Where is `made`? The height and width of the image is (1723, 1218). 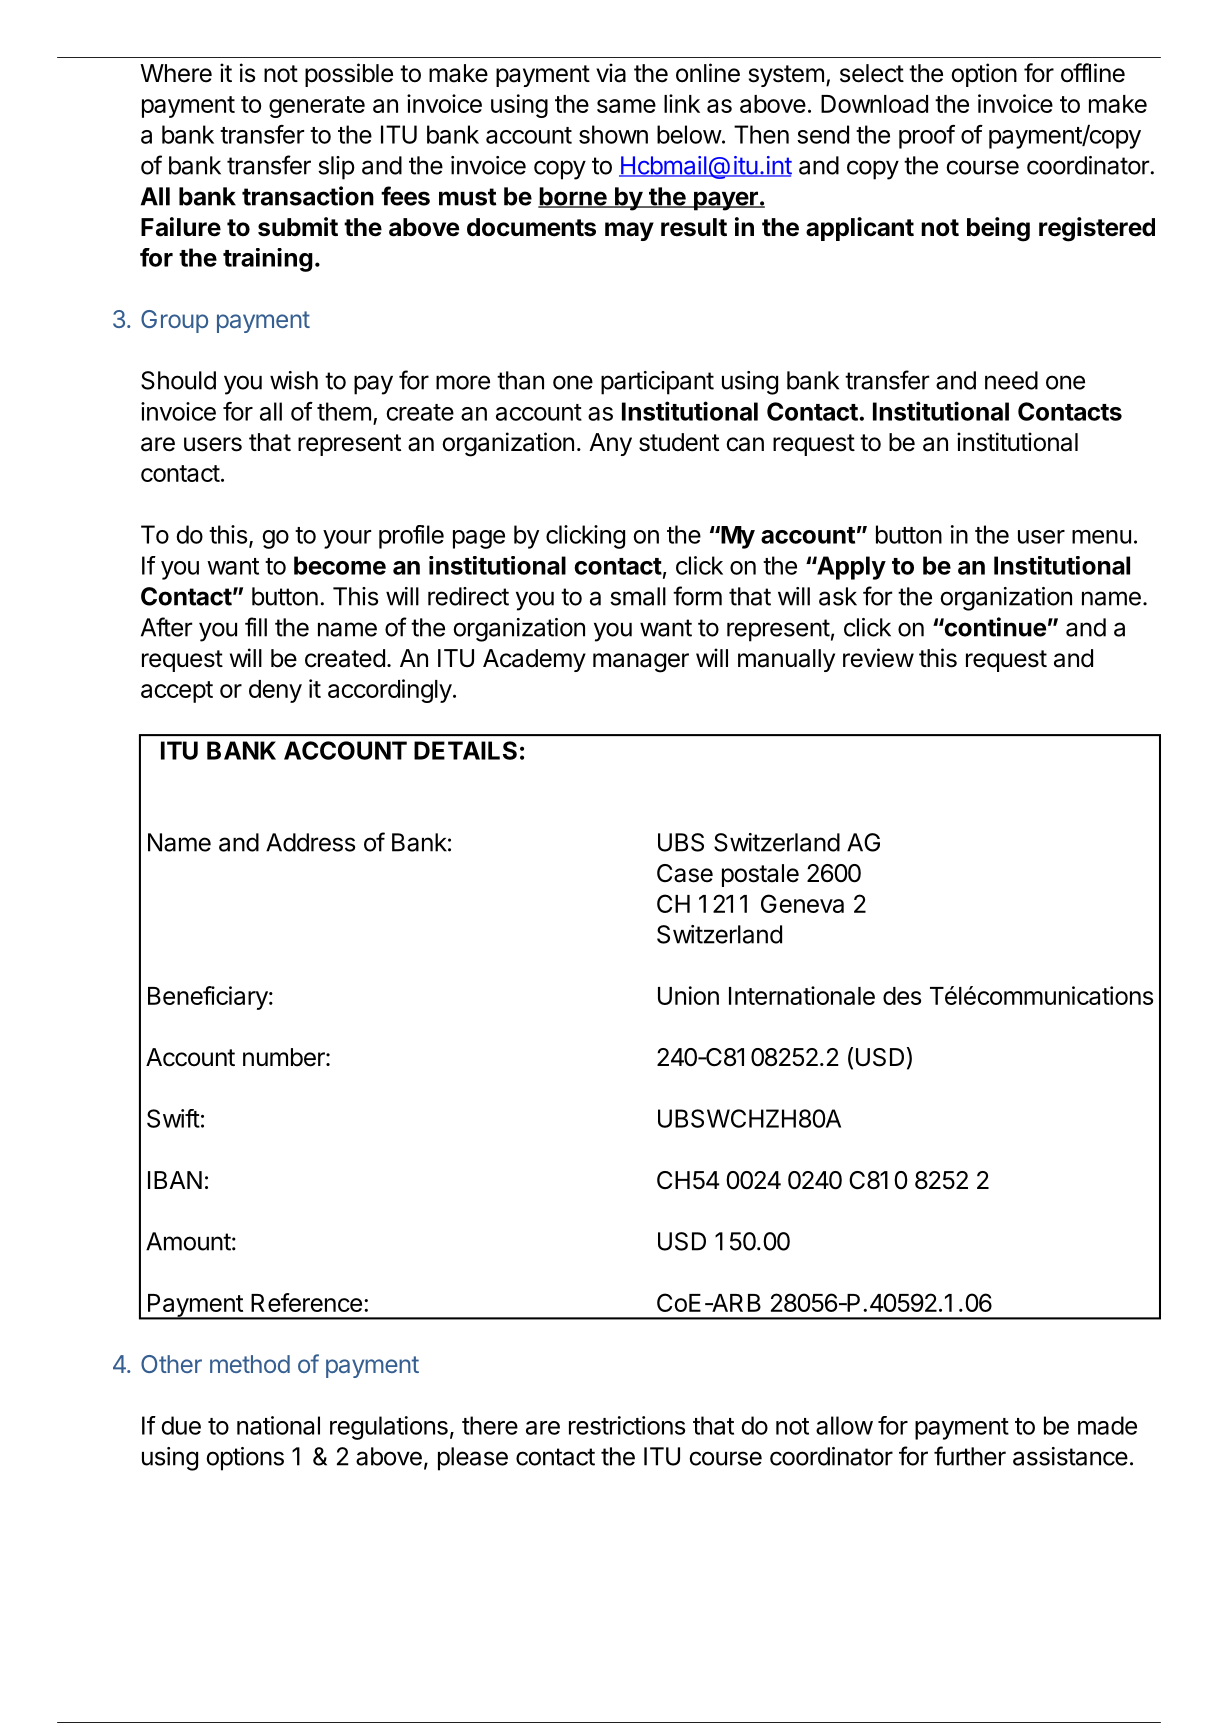
made is located at coordinates (1107, 1425).
